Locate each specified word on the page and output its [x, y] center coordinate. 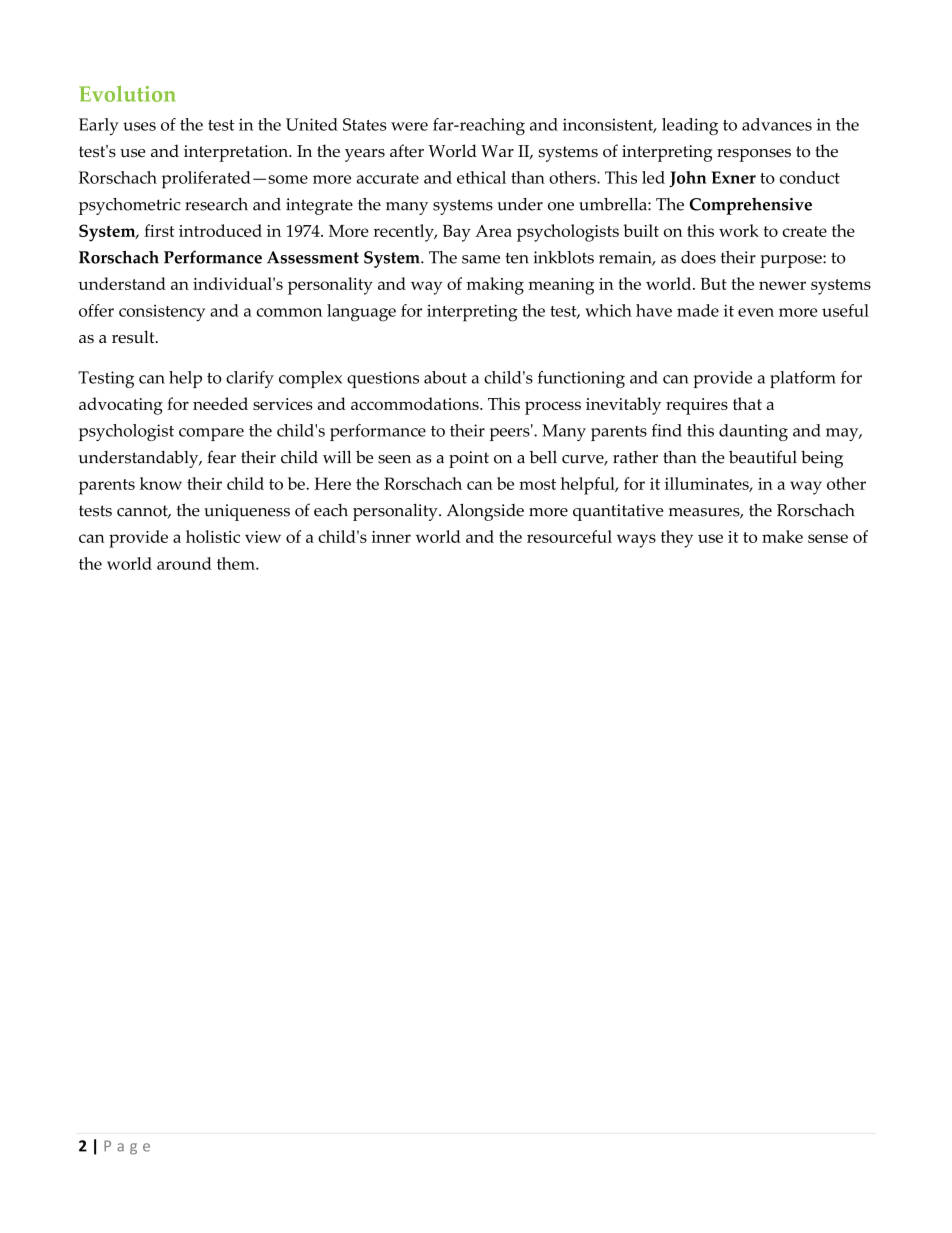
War [497, 151]
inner [391, 537]
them [237, 563]
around [184, 563]
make [782, 536]
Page [127, 1147]
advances [777, 124]
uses [139, 126]
